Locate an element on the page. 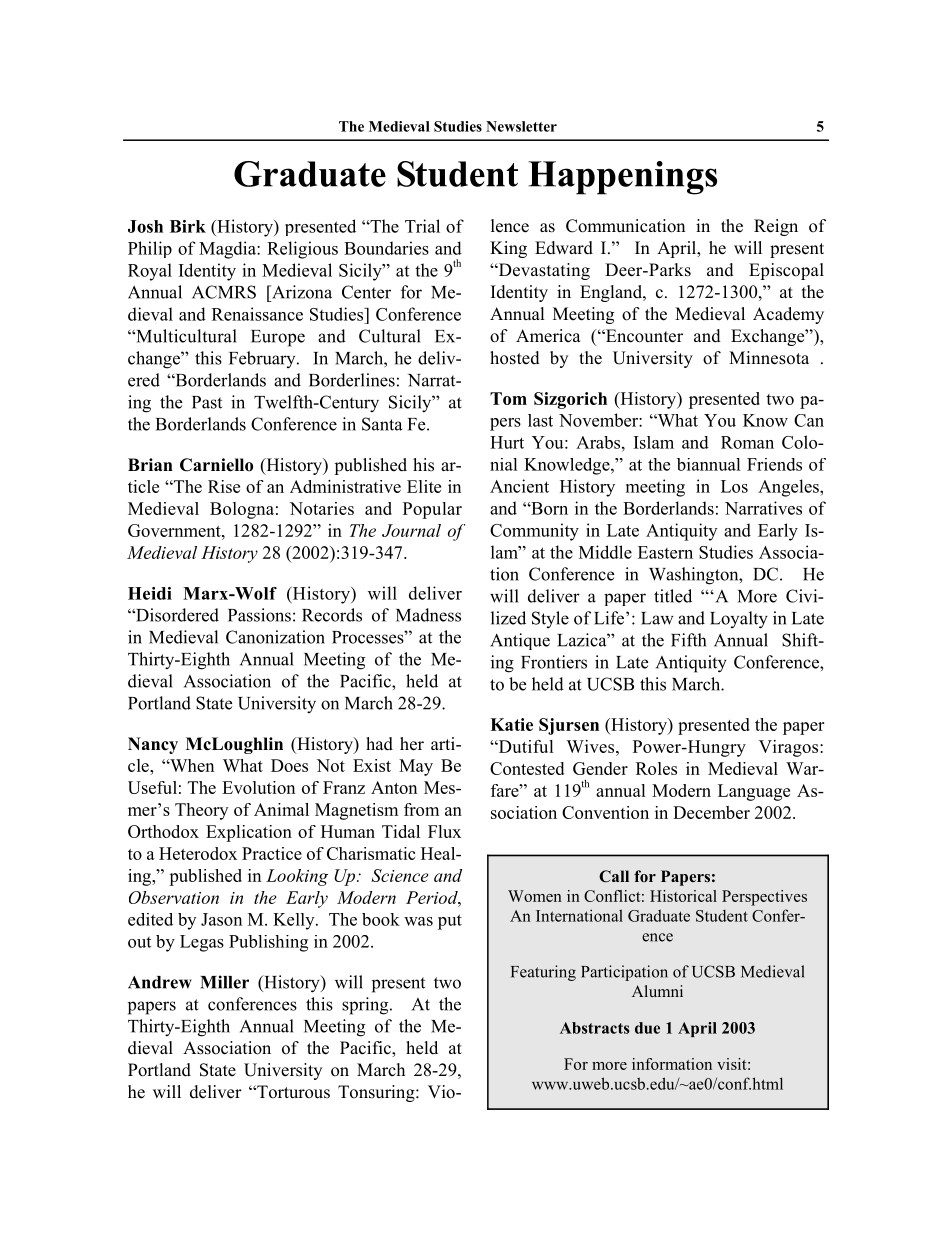 The width and height of the document is (952, 1233). Newsletter is located at coordinates (521, 126).
